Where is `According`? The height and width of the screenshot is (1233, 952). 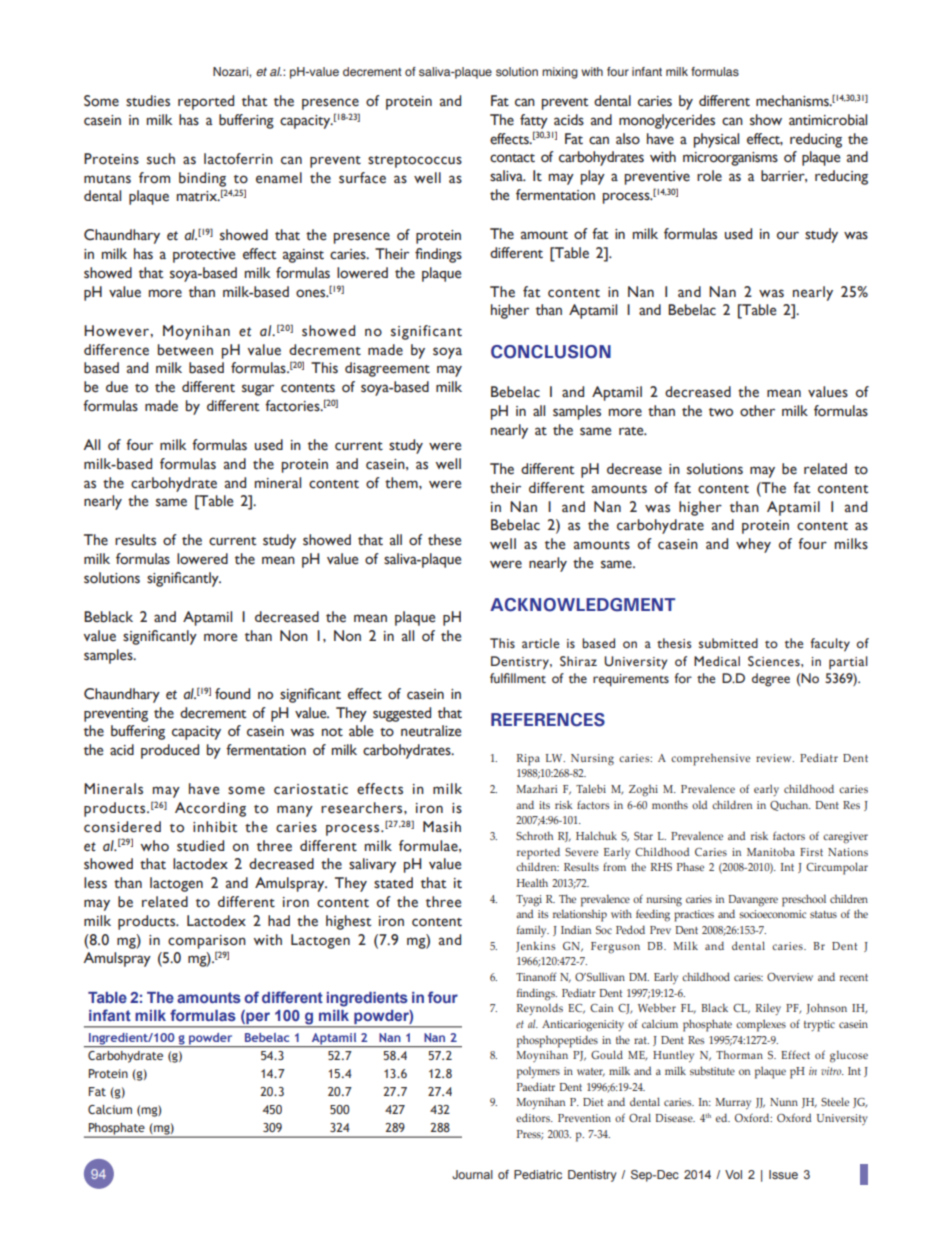 According is located at coordinates (210, 809).
